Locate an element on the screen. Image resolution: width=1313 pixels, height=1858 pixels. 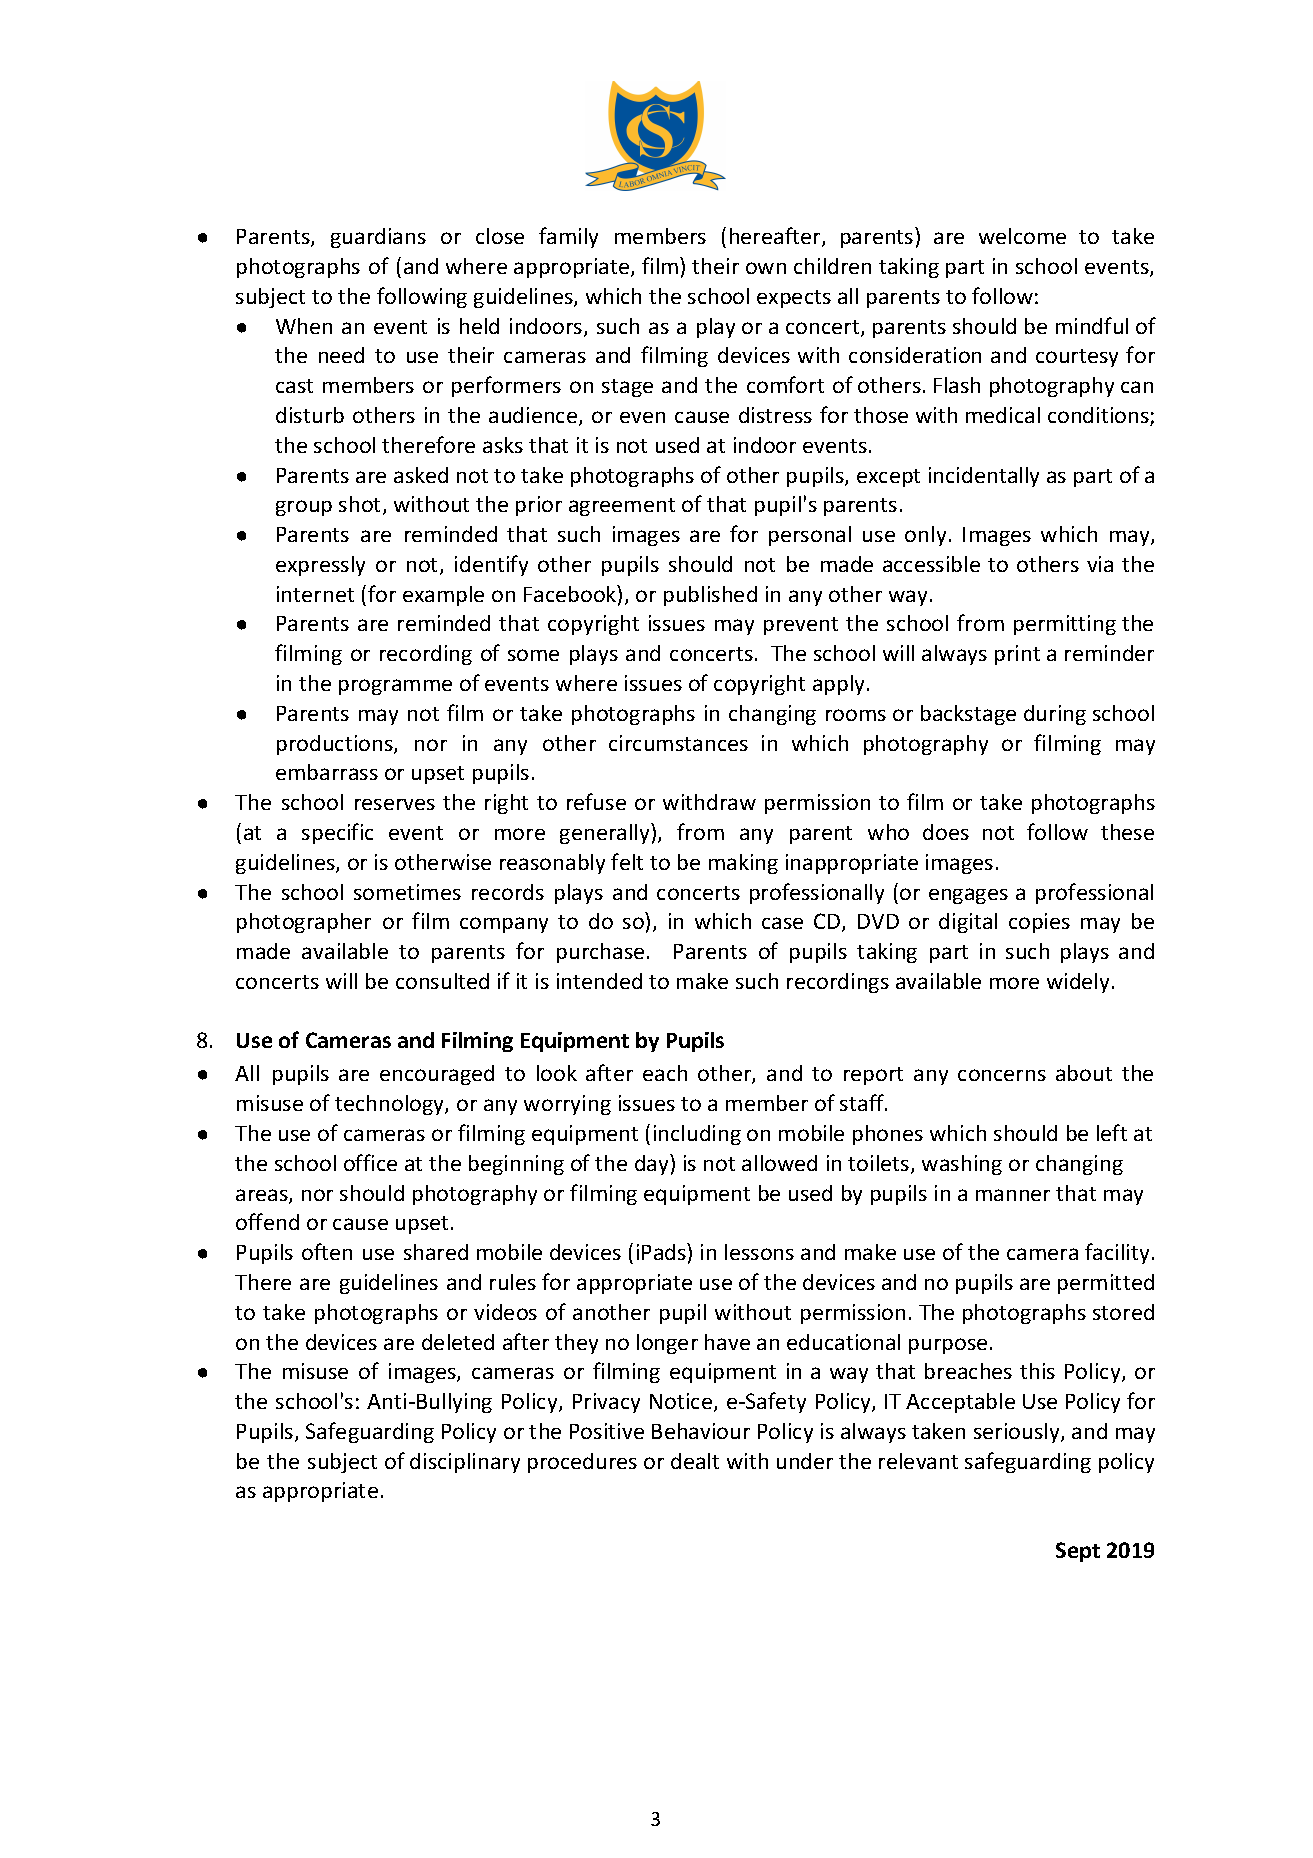
dealt is located at coordinates (695, 1461).
